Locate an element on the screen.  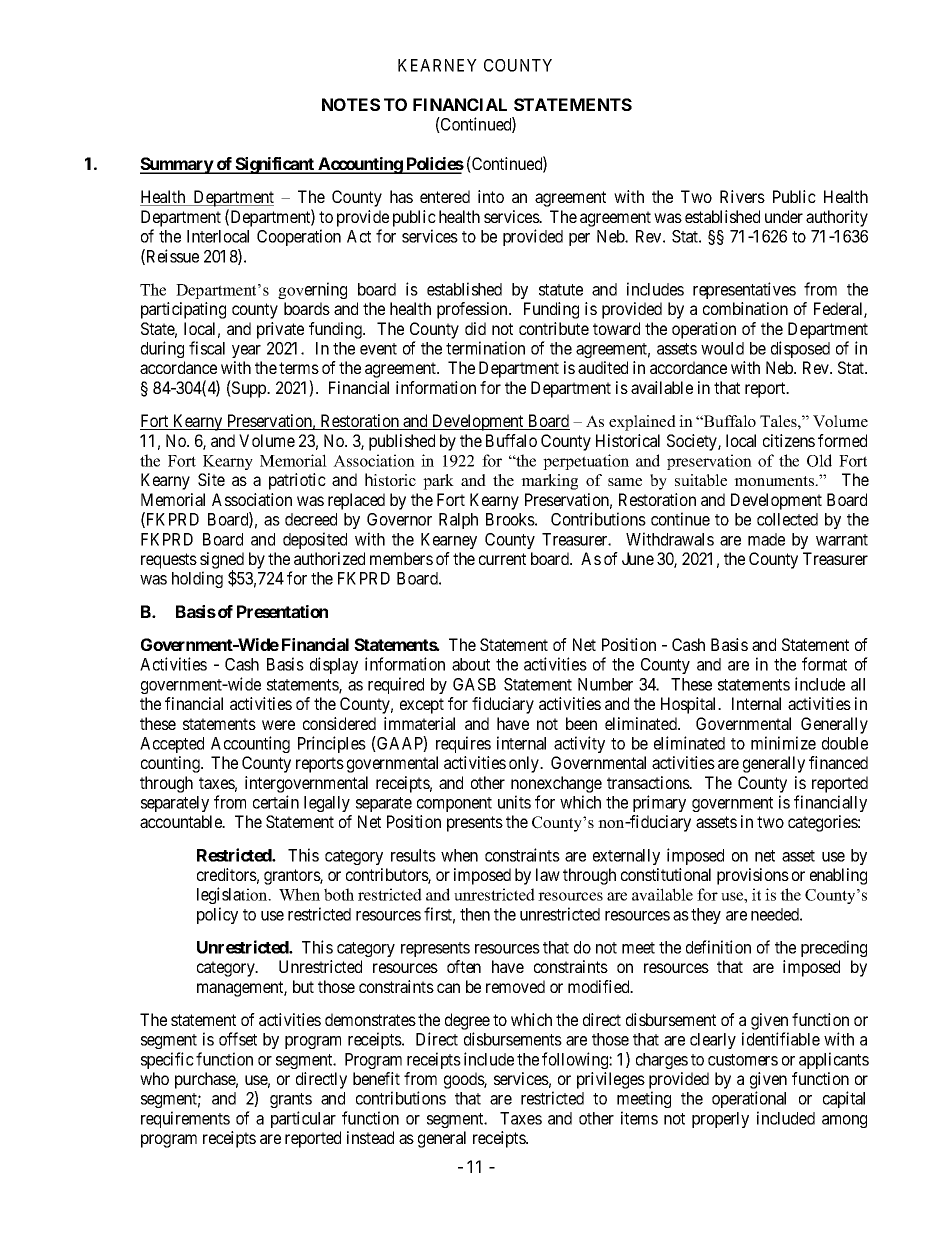
Significant is located at coordinates (275, 165).
